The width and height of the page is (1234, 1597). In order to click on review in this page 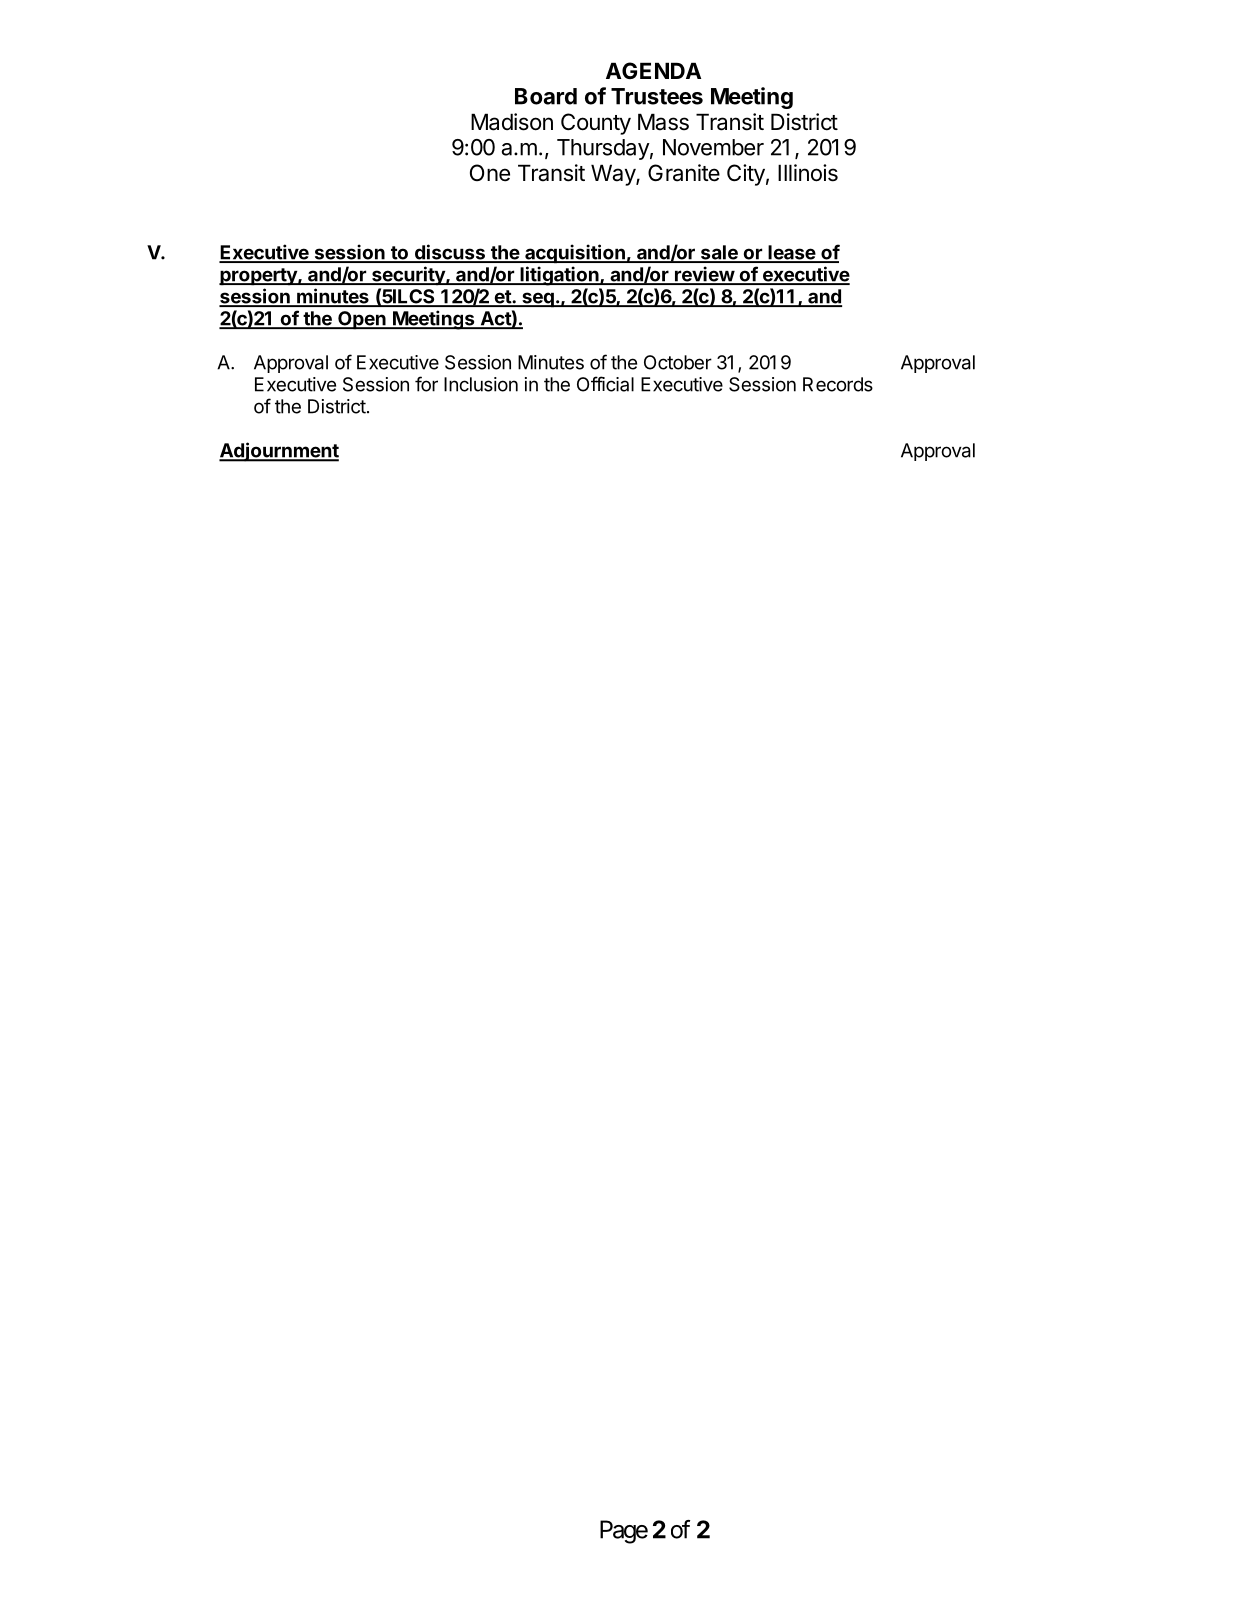, I will do `click(704, 275)`.
